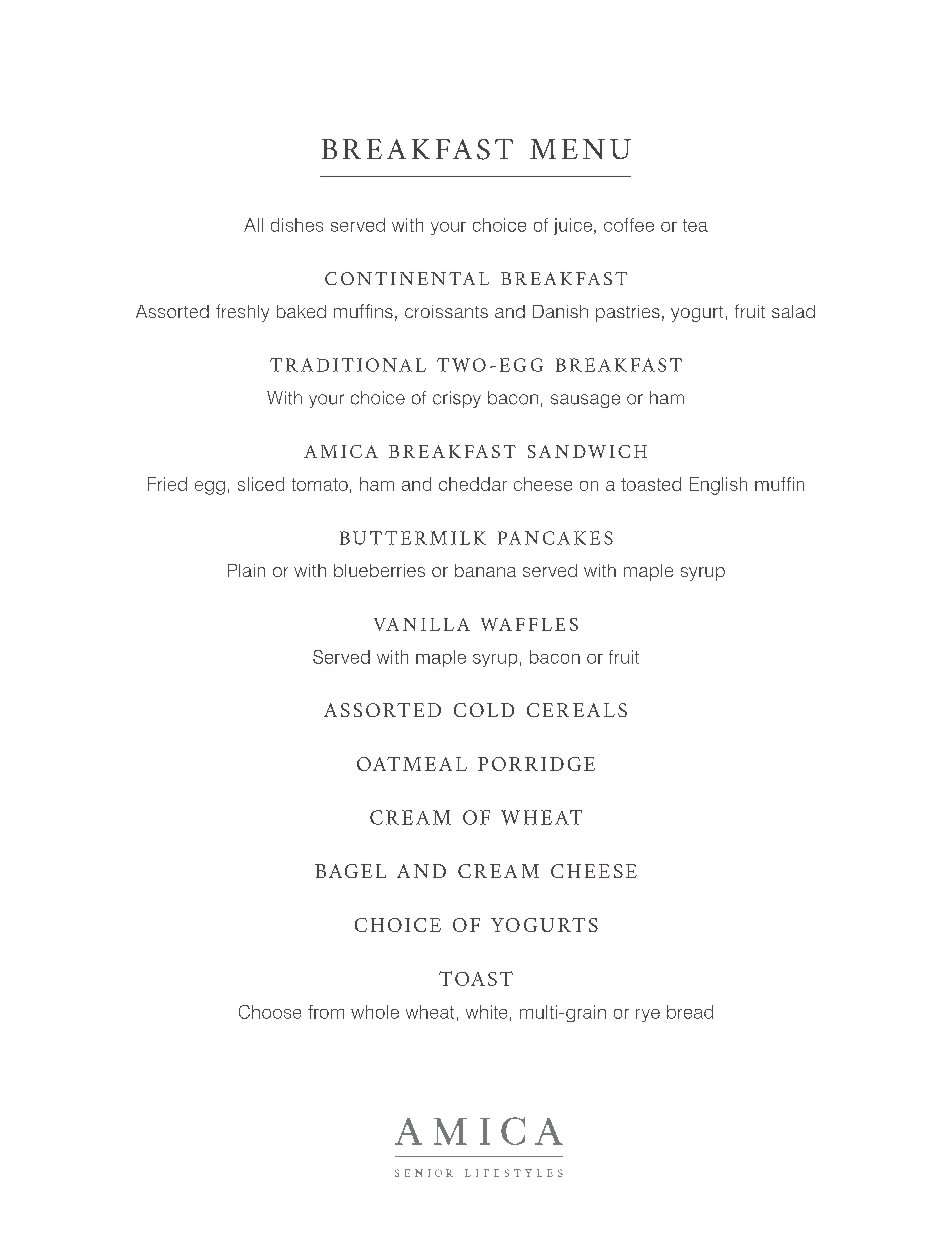  What do you see at coordinates (718, 486) in the document?
I see `English` at bounding box center [718, 486].
